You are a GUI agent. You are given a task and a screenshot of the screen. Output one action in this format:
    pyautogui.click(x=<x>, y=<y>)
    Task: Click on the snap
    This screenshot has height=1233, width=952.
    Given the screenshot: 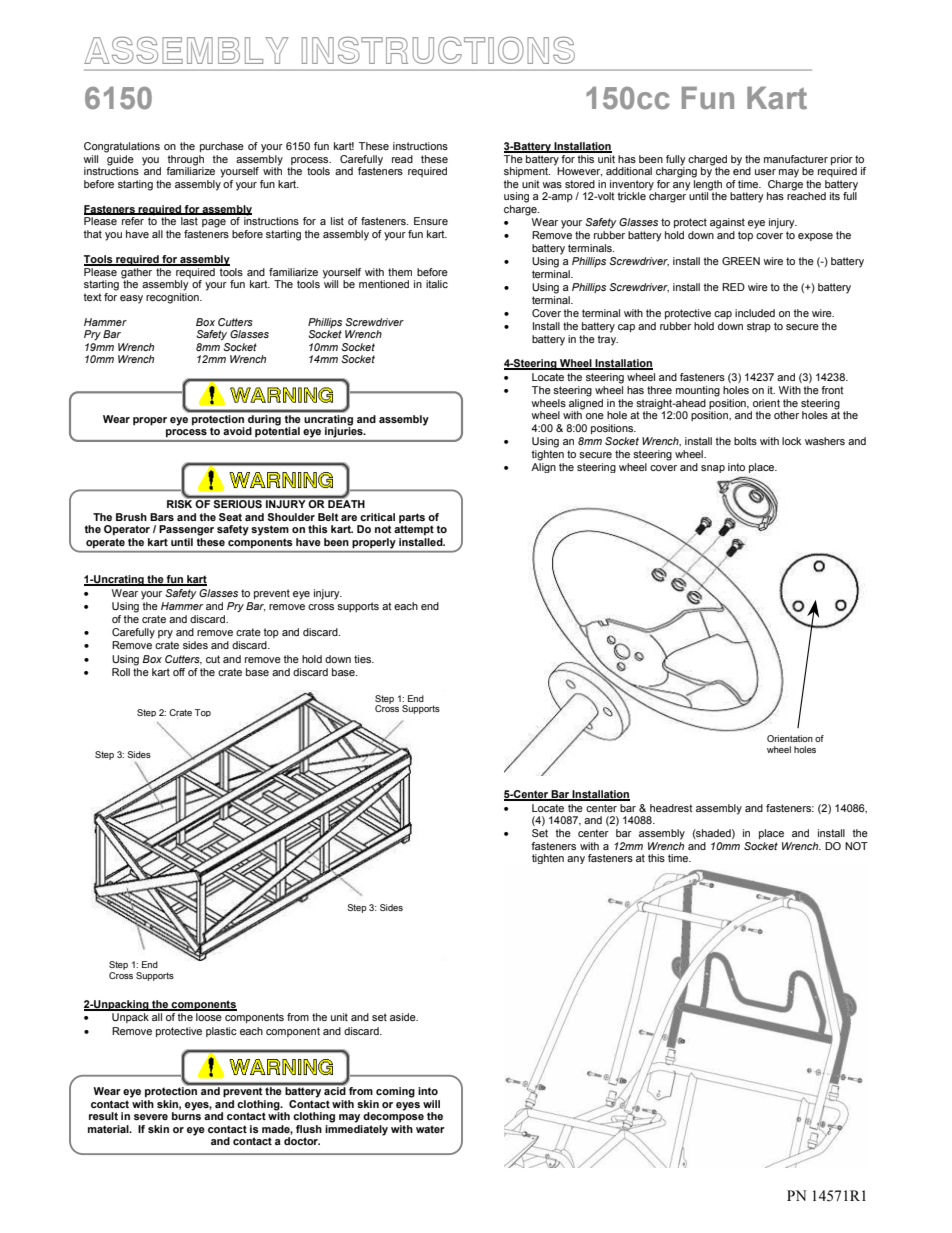 What is the action you would take?
    pyautogui.click(x=713, y=469)
